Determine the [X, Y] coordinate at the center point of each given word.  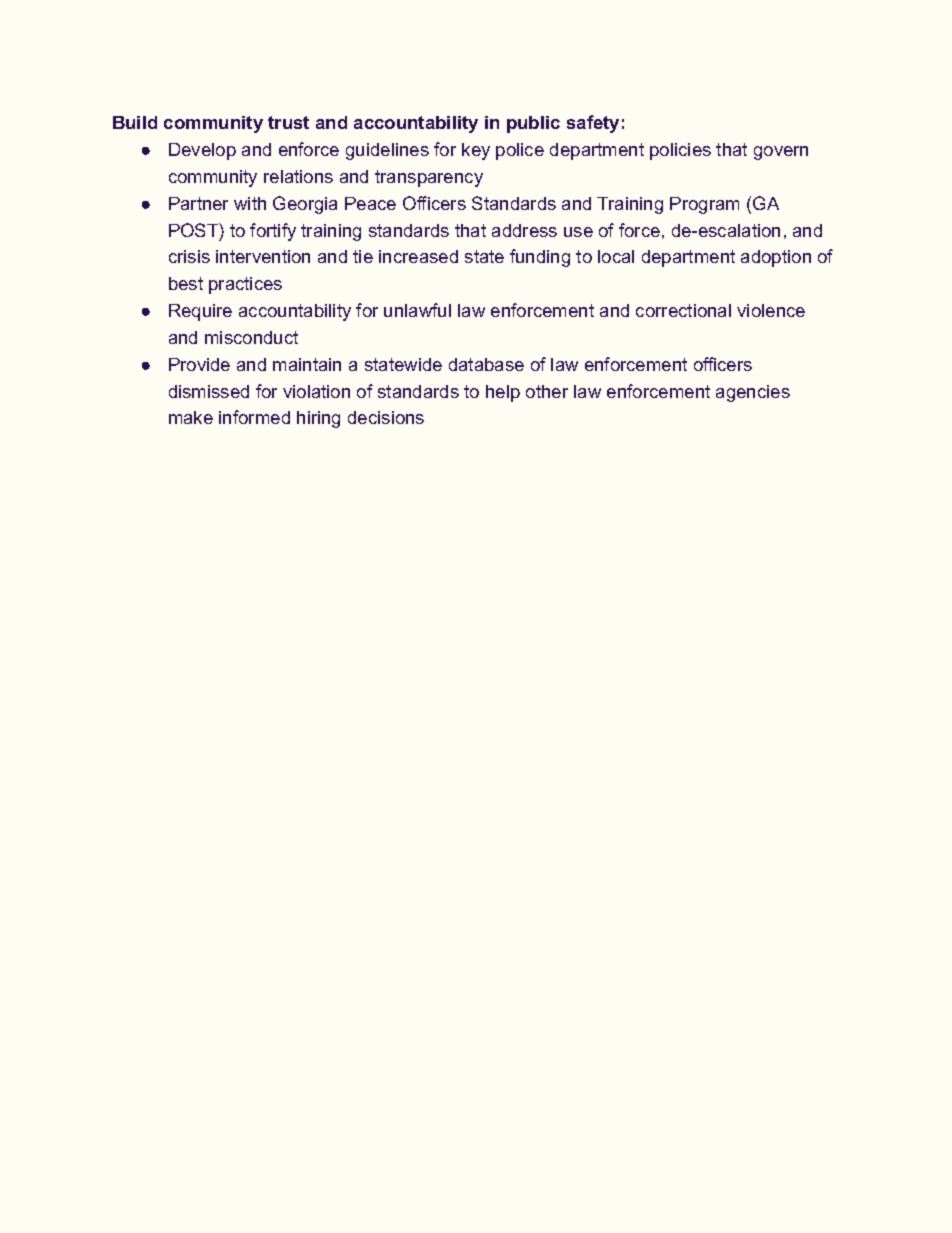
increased [418, 256]
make [191, 417]
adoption [776, 258]
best [186, 283]
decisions [386, 417]
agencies [753, 393]
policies [680, 151]
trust [288, 122]
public [533, 124]
